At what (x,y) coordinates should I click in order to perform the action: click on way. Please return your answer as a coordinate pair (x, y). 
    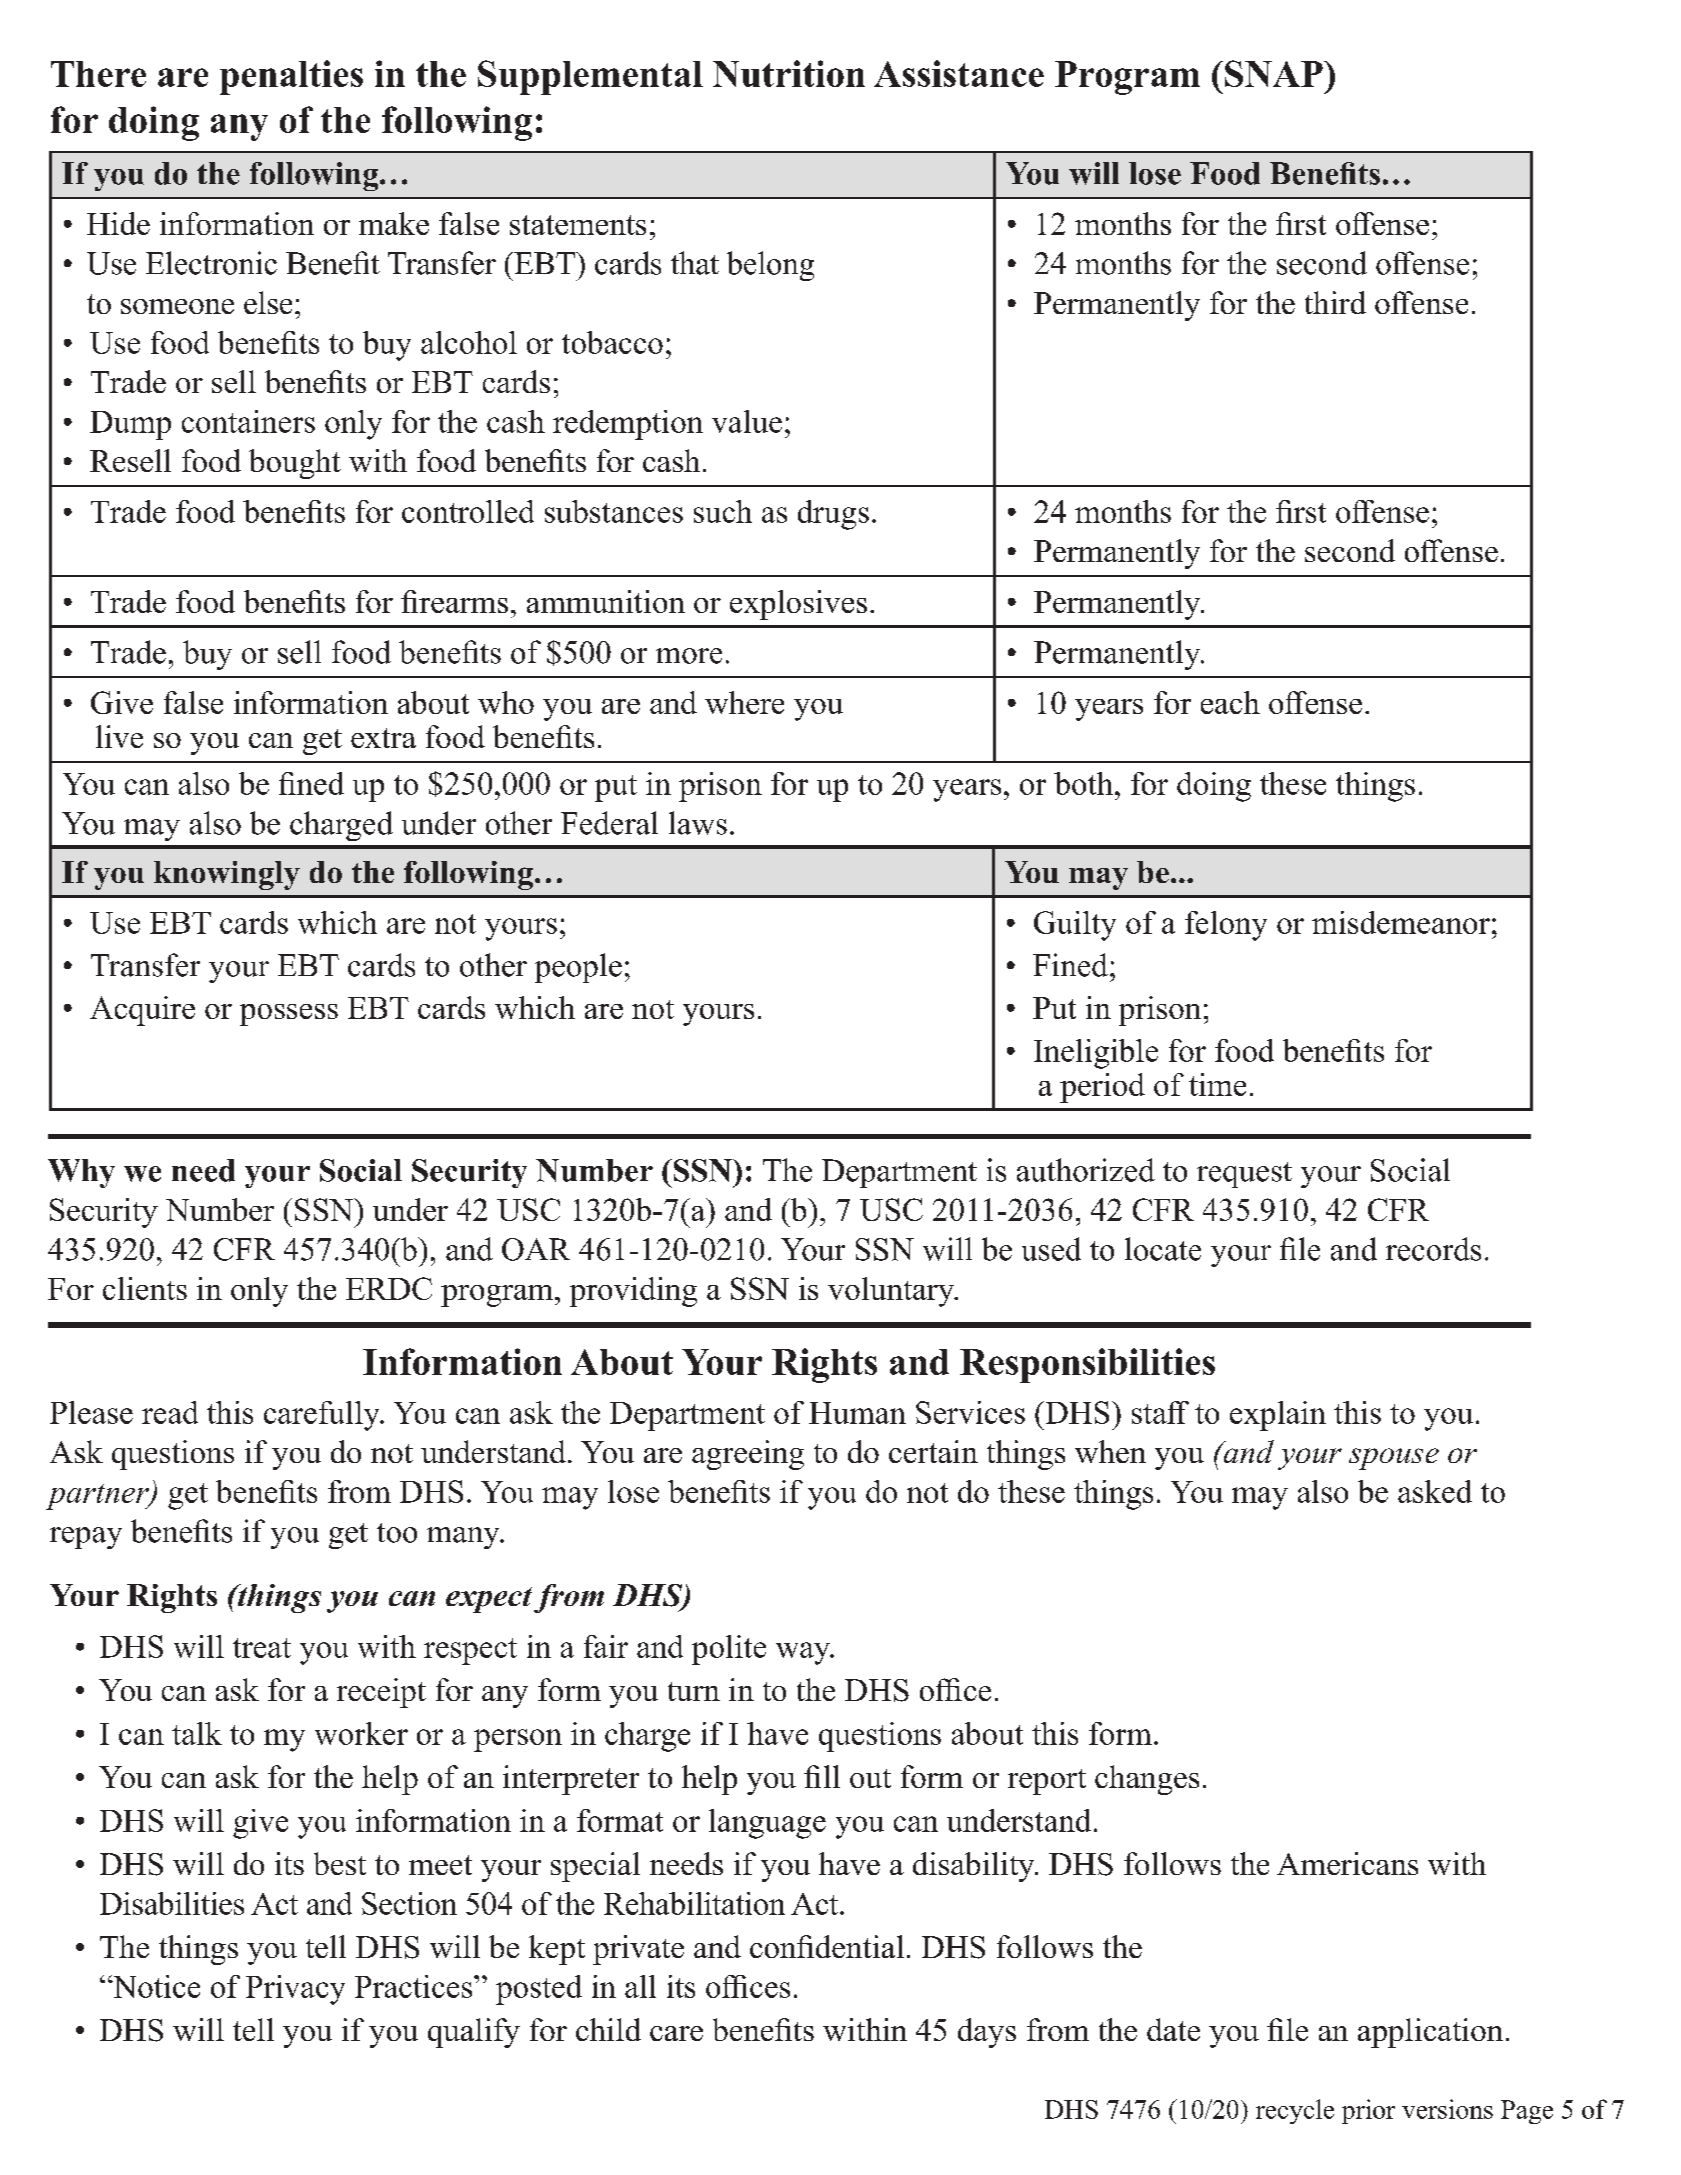
    Looking at the image, I should click on (804, 1653).
